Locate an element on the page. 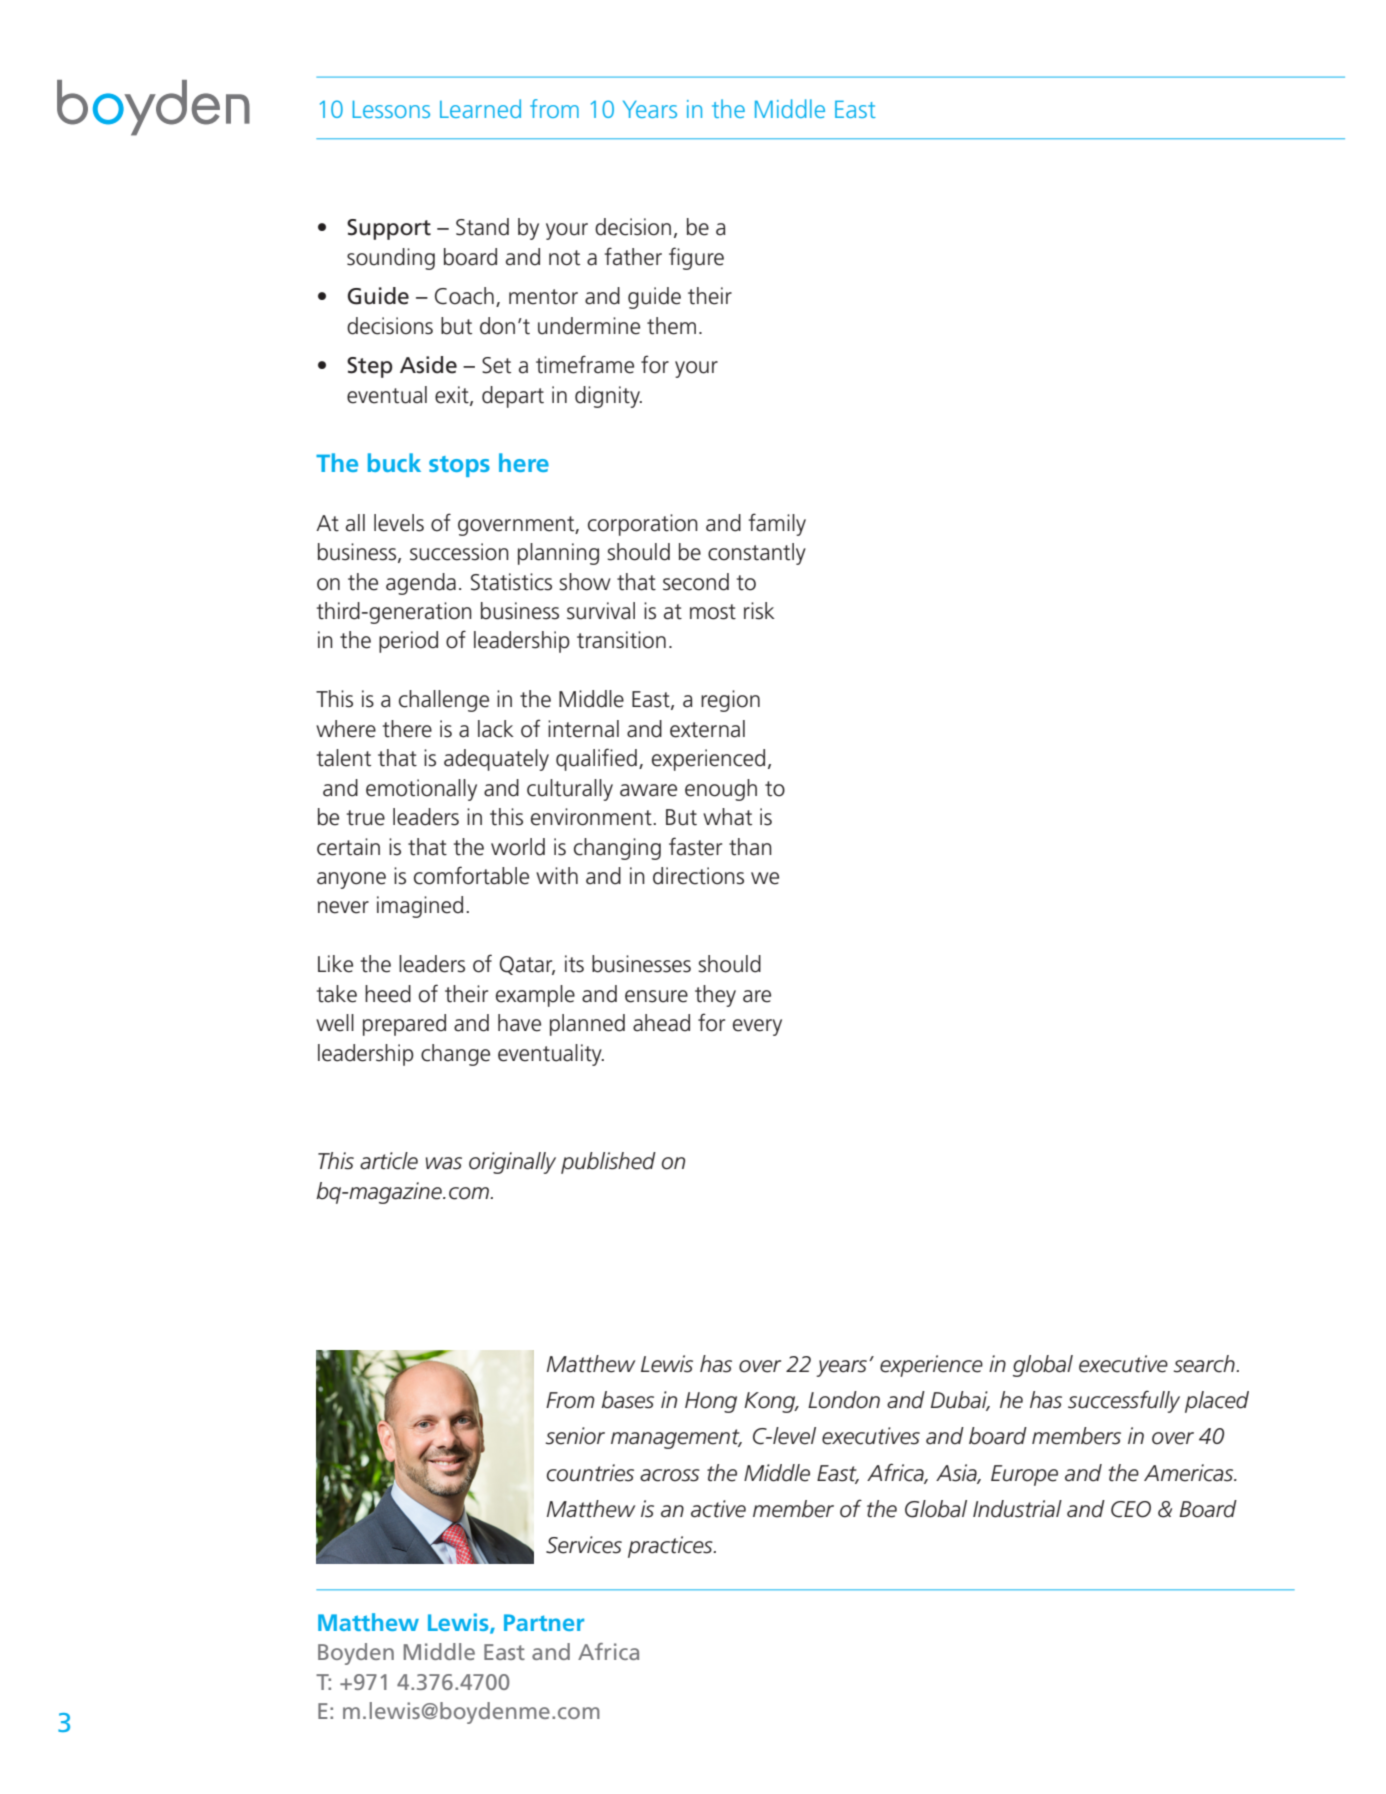  them is located at coordinates (671, 326).
